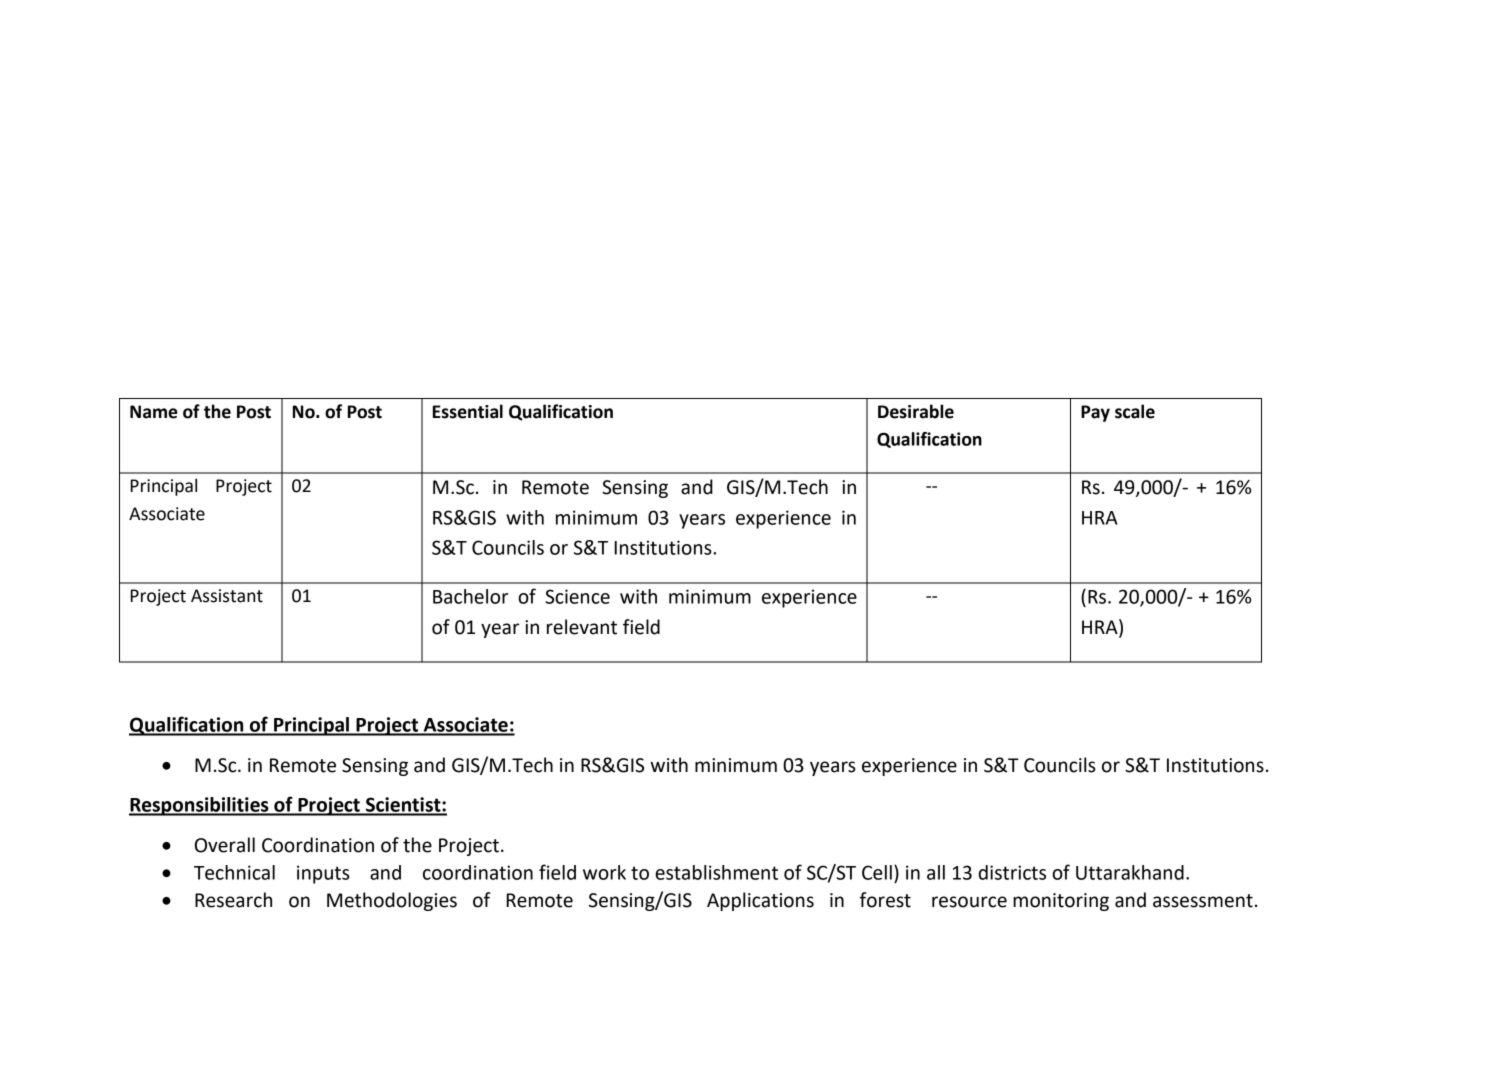 Image resolution: width=1511 pixels, height=1069 pixels. I want to click on Science, so click(577, 596).
